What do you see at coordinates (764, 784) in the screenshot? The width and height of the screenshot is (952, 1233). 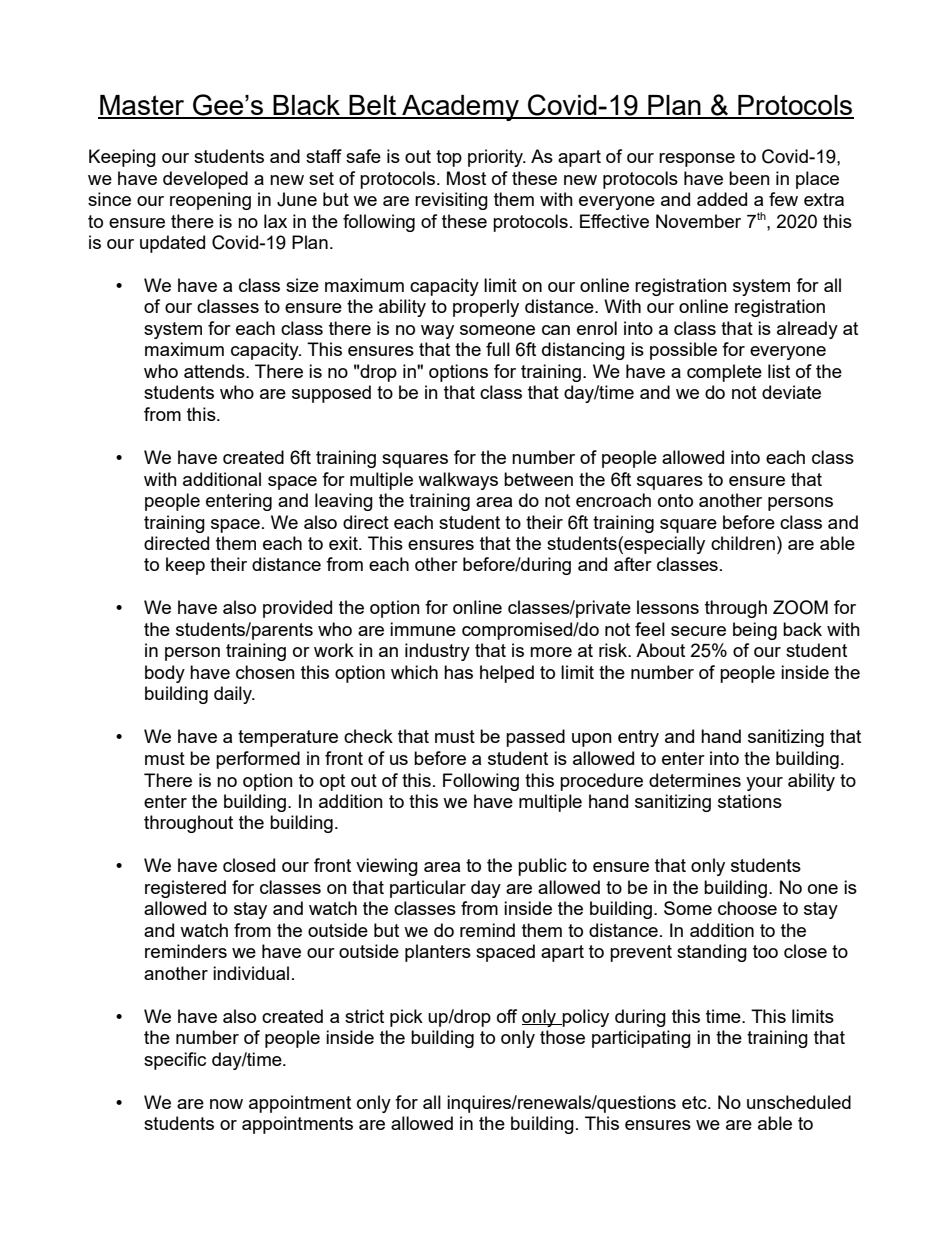 I see `your` at bounding box center [764, 784].
